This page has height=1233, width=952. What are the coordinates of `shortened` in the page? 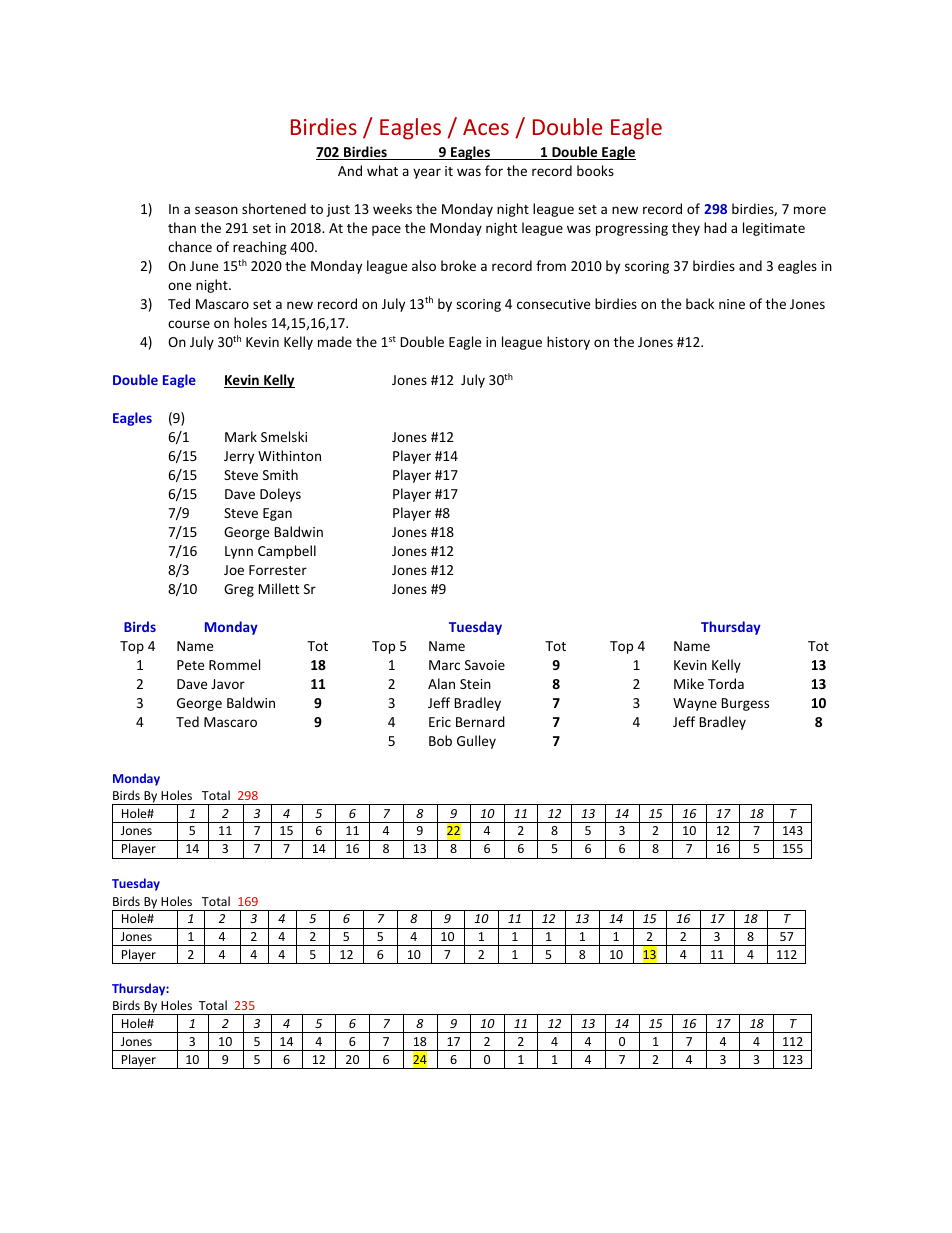 It's located at (274, 208).
